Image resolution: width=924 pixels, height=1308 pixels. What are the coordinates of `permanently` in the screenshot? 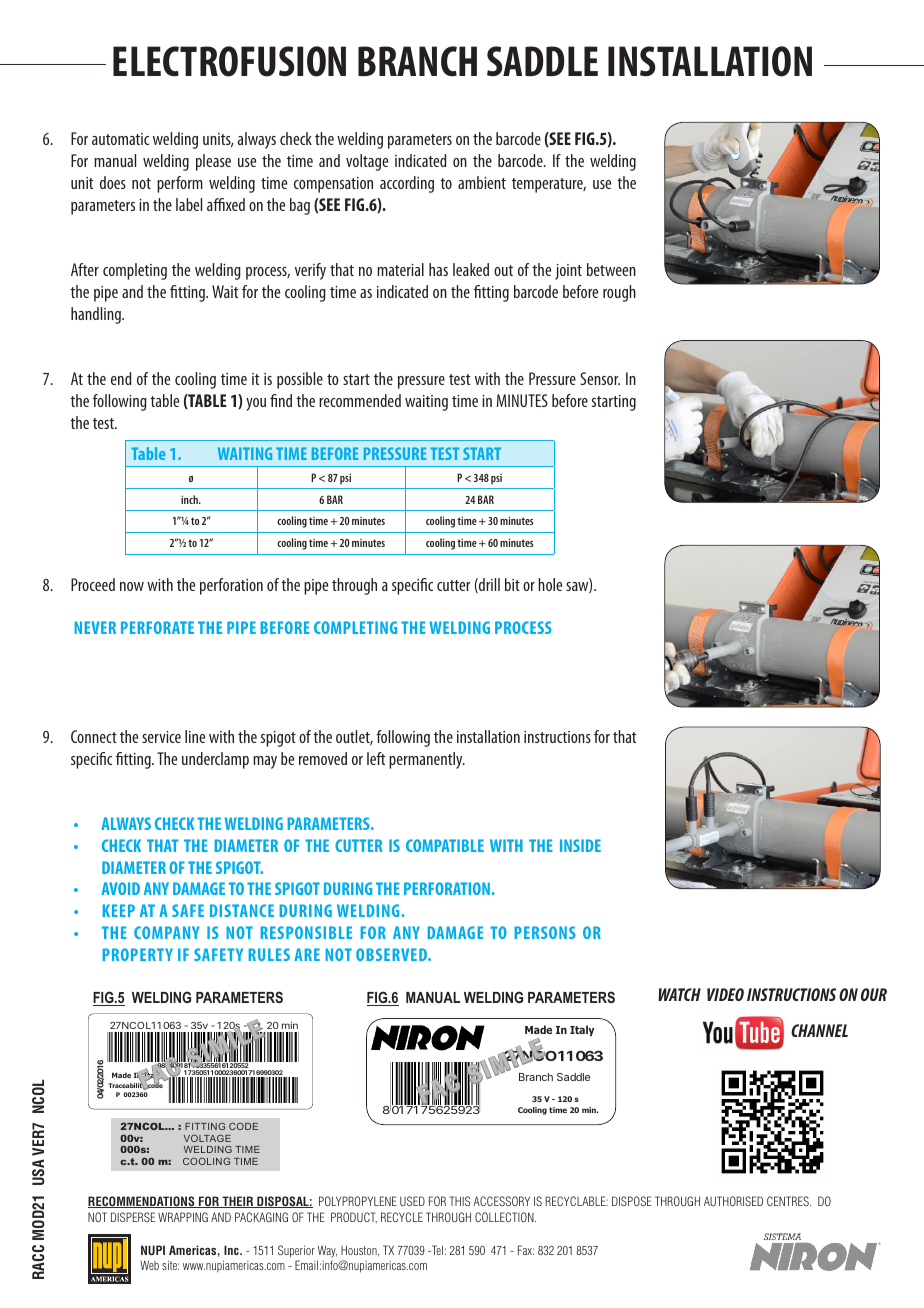 It's located at (427, 760).
